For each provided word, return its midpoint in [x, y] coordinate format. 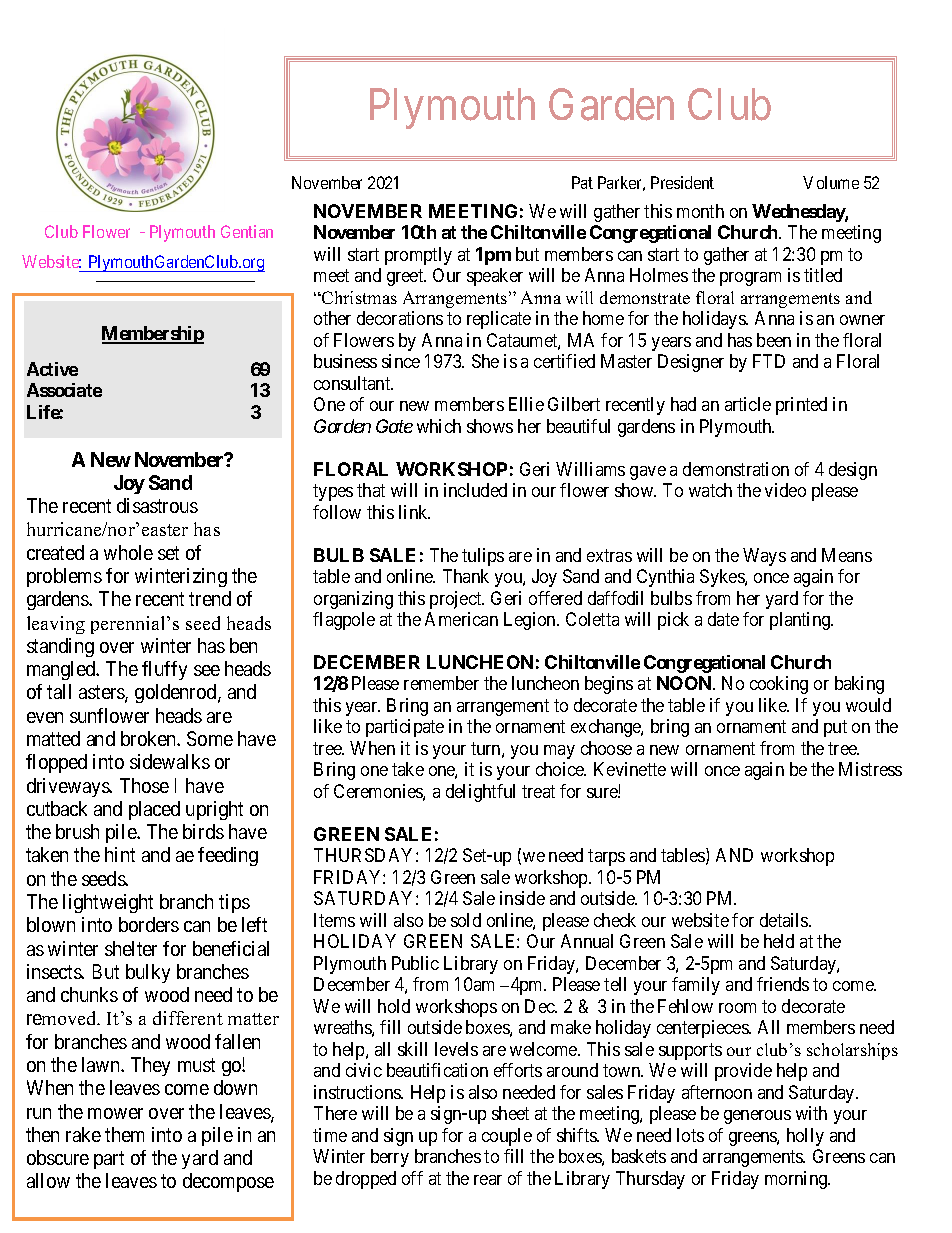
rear [488, 1180]
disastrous [157, 505]
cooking [779, 685]
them [124, 1134]
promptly [418, 256]
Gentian [247, 231]
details [785, 920]
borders [149, 924]
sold [466, 920]
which [439, 426]
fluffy [164, 670]
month [700, 211]
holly [805, 1137]
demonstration [736, 469]
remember [441, 683]
